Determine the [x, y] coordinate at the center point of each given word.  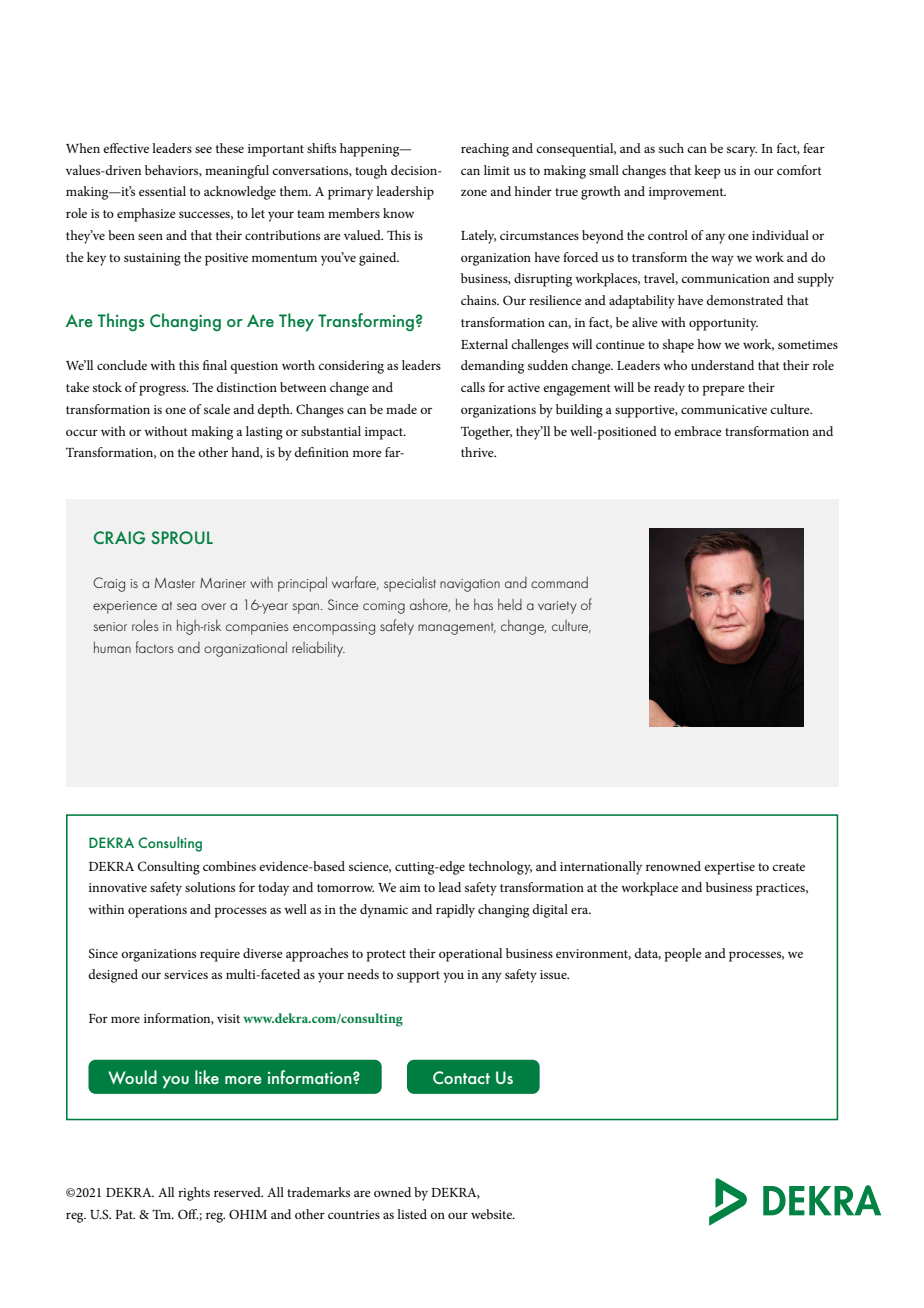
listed [412, 1214]
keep [707, 172]
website [492, 1214]
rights [194, 1194]
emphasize [146, 215]
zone [474, 192]
